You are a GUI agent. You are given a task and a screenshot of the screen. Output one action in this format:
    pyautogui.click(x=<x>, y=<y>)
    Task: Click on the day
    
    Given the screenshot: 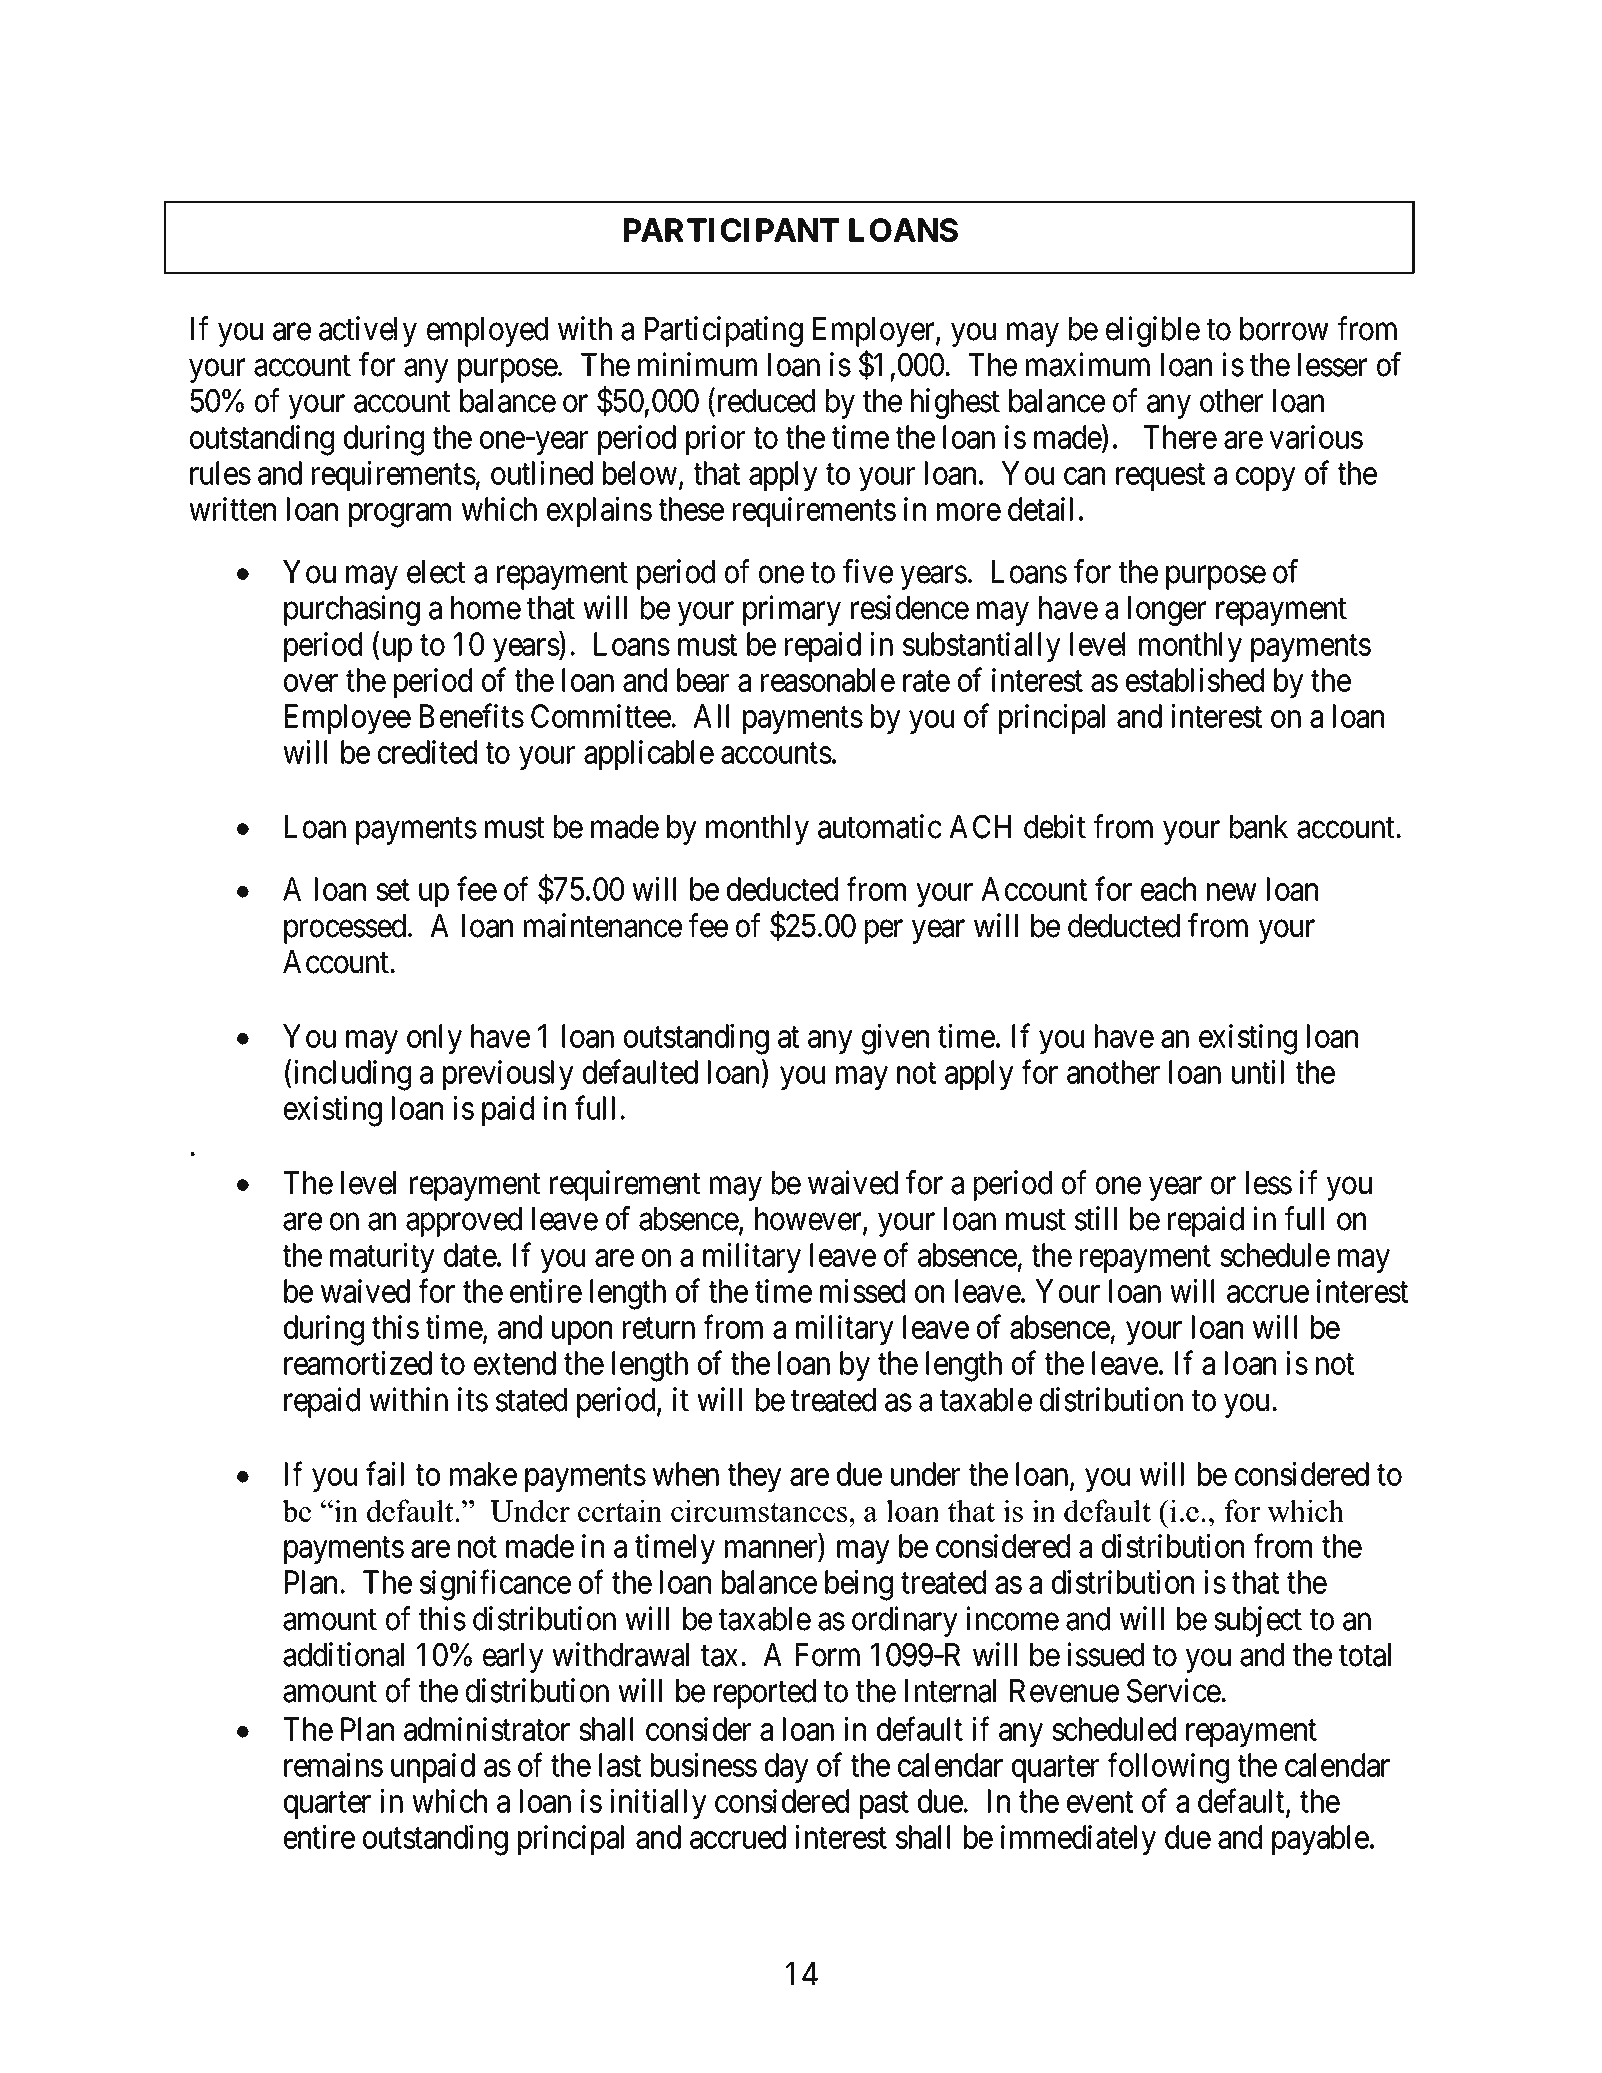 What is the action you would take?
    pyautogui.click(x=787, y=1768)
